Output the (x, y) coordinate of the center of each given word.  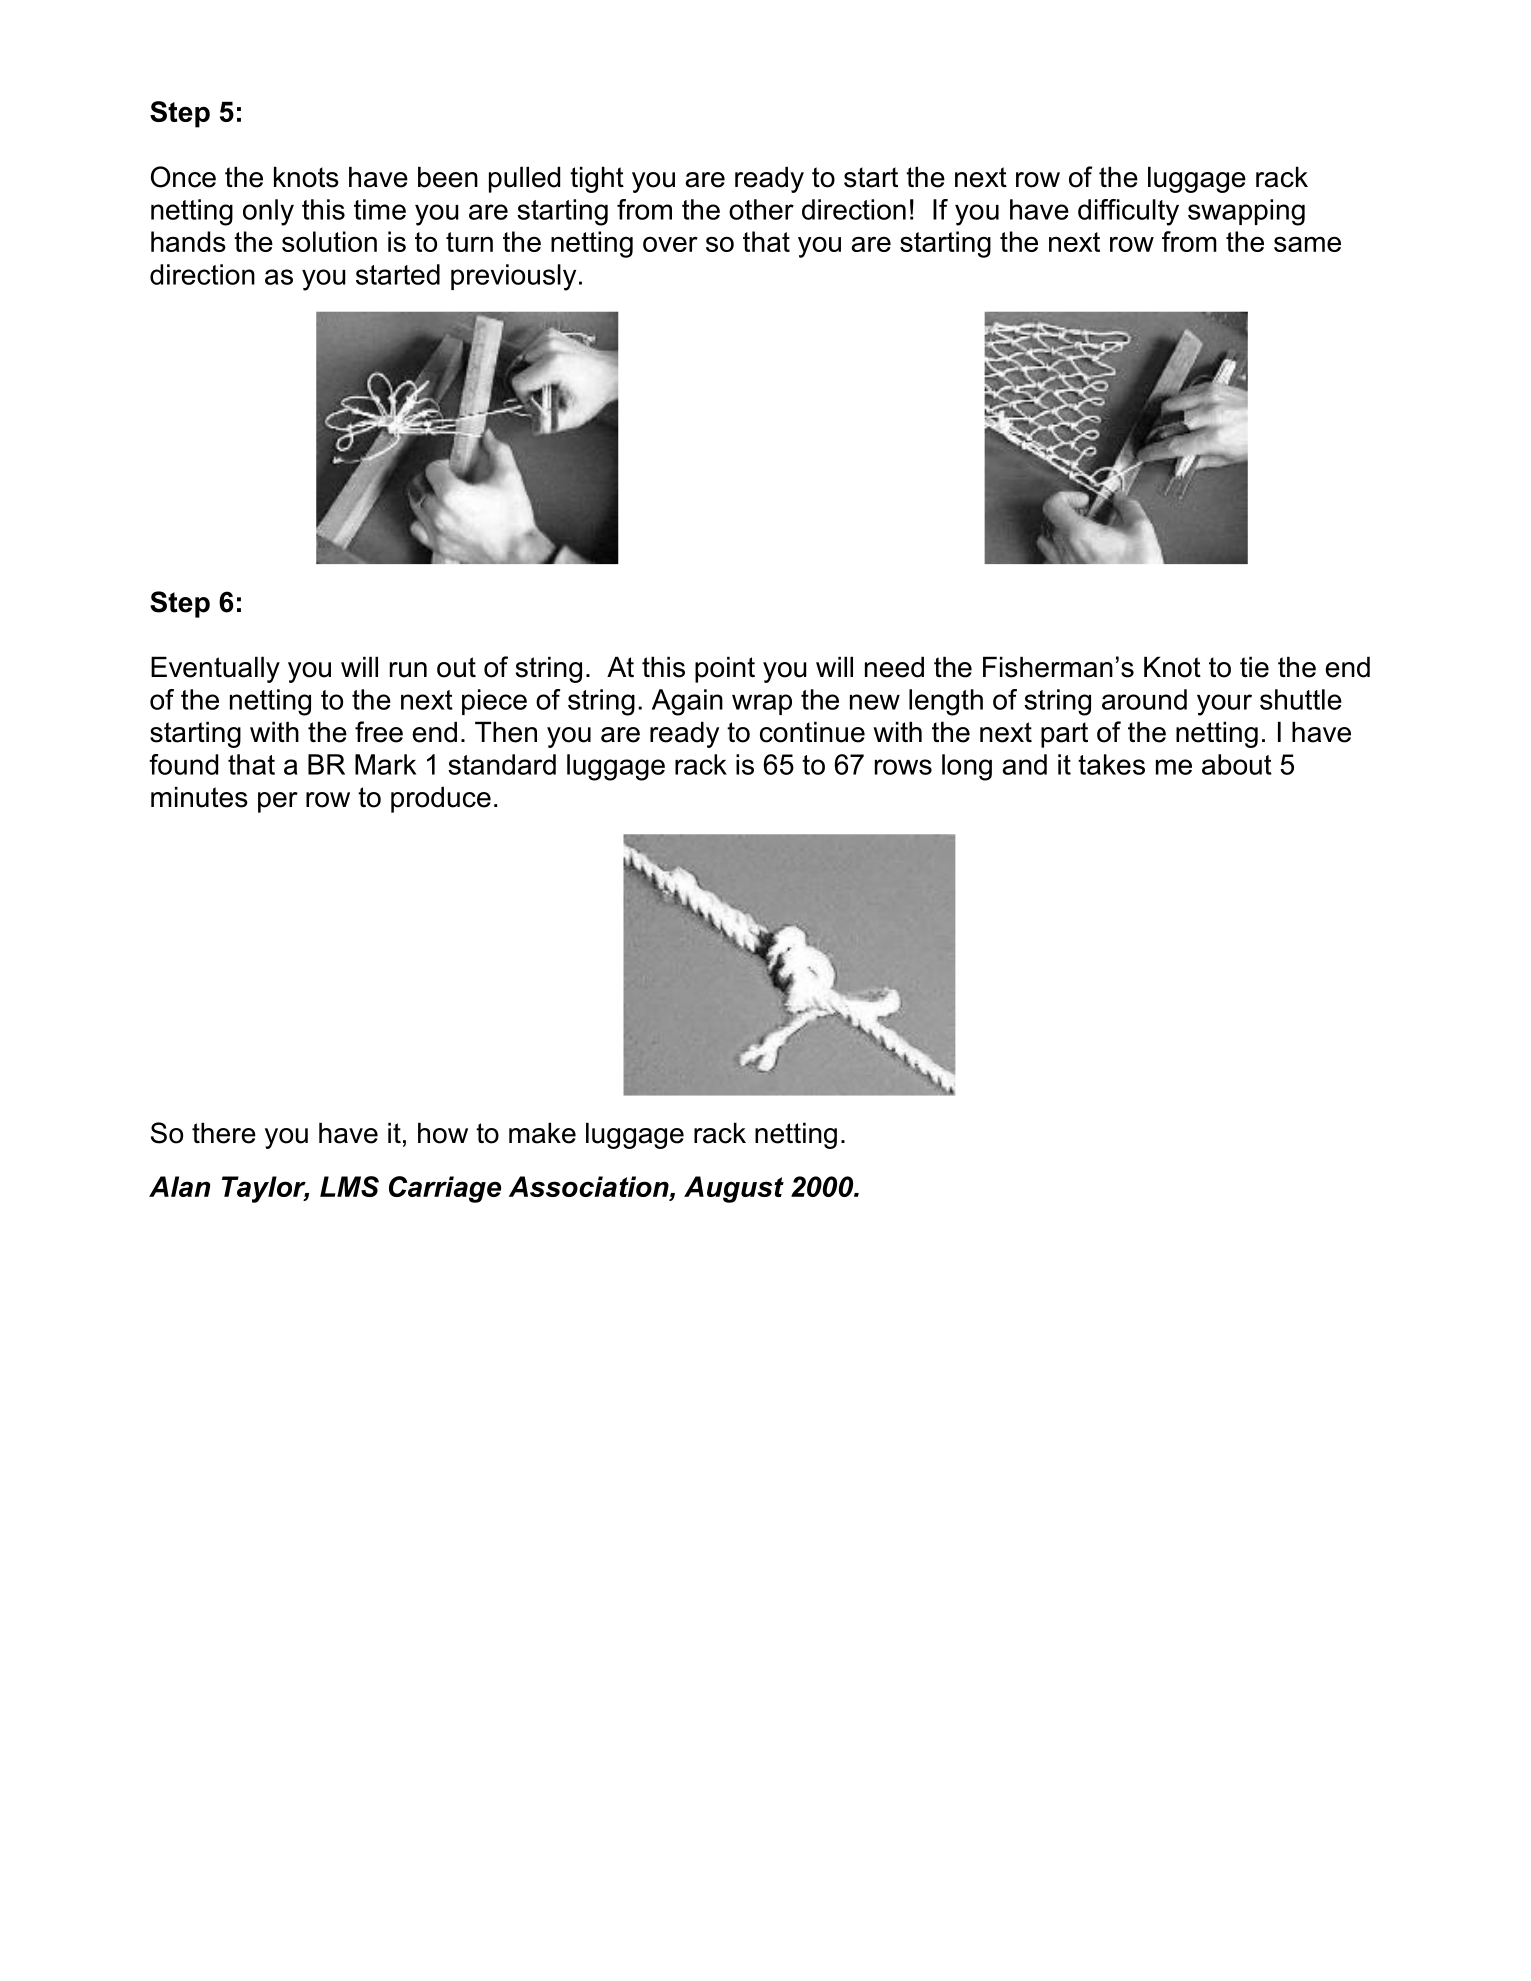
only (268, 212)
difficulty (1128, 212)
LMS (349, 1186)
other (761, 209)
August (734, 1189)
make (542, 1133)
